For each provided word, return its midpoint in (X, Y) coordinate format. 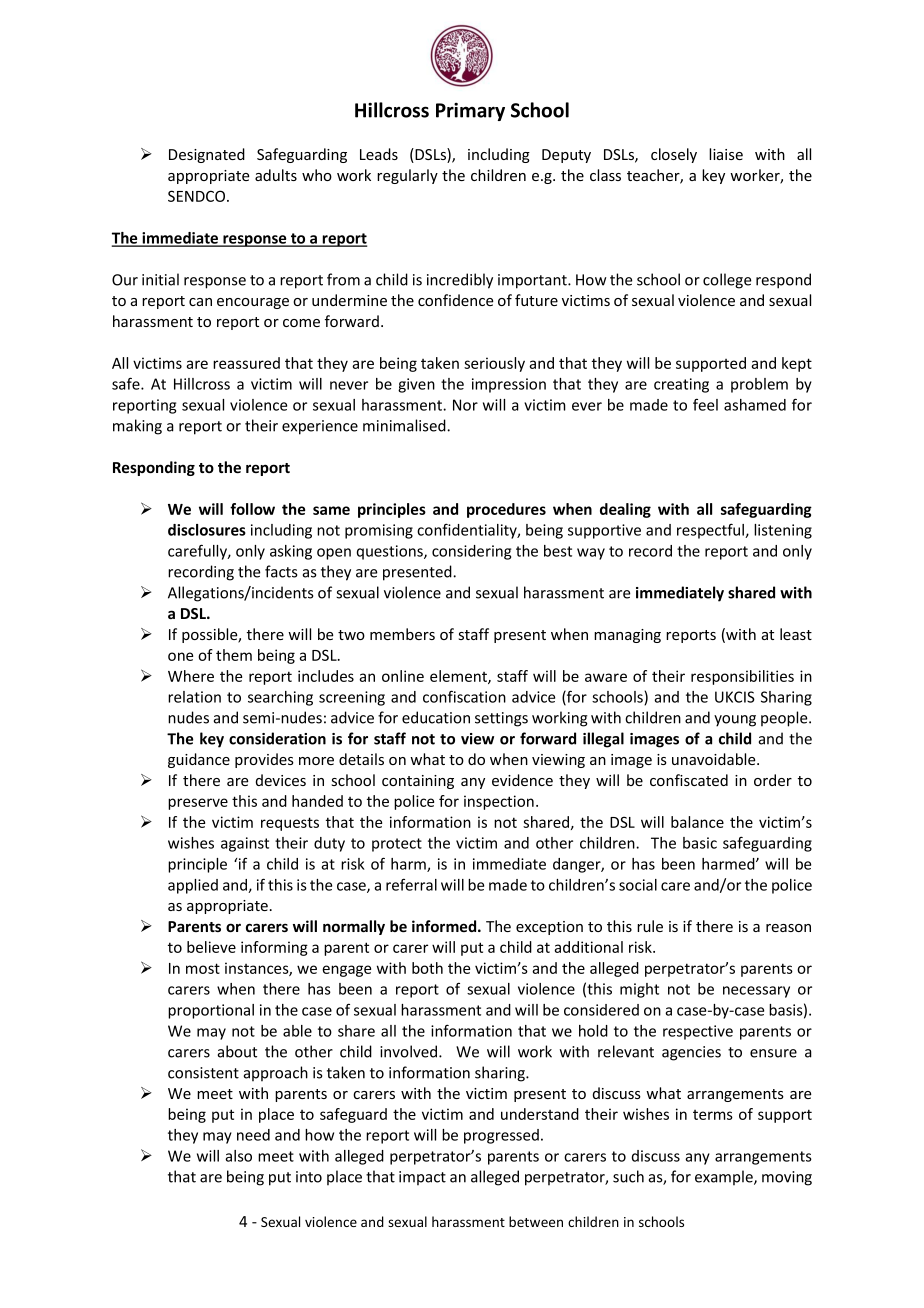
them (234, 655)
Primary (470, 112)
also (238, 1156)
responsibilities (742, 677)
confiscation (464, 696)
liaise (726, 154)
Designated (207, 155)
